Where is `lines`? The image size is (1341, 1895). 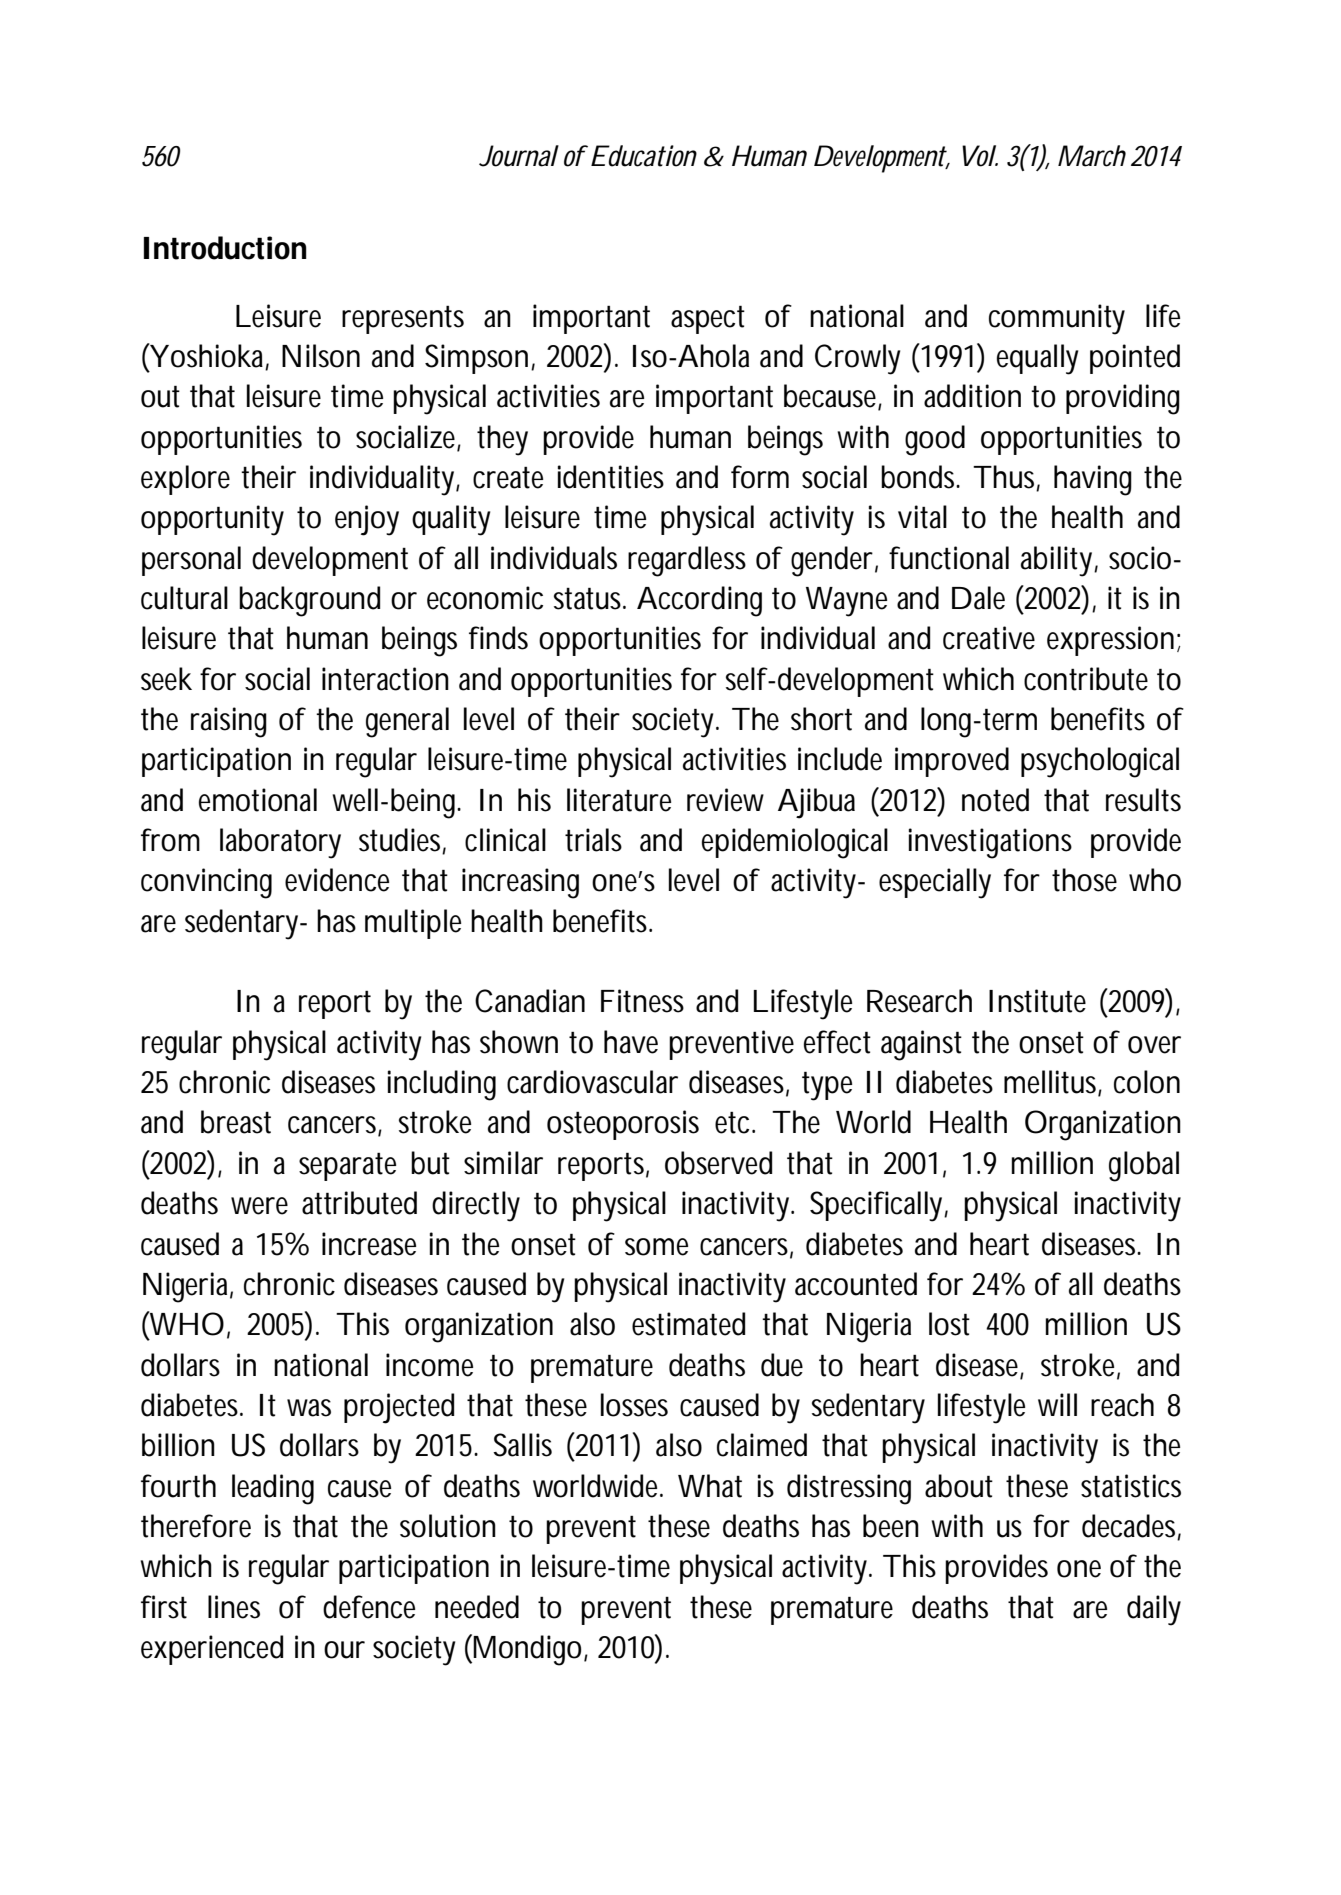 lines is located at coordinates (234, 1607).
